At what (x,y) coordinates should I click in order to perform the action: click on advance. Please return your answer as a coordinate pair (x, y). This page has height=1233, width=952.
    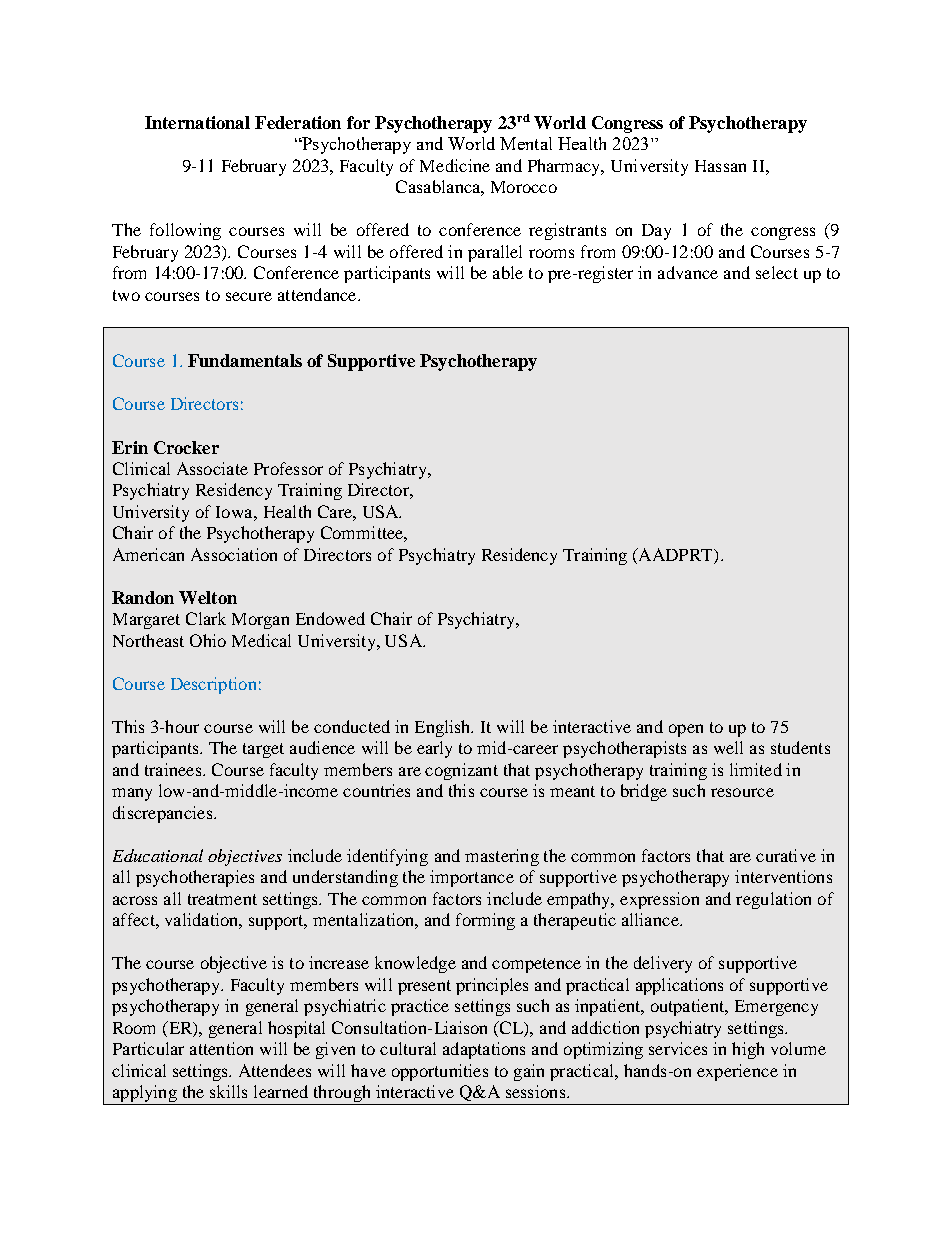
    Looking at the image, I should click on (688, 272).
